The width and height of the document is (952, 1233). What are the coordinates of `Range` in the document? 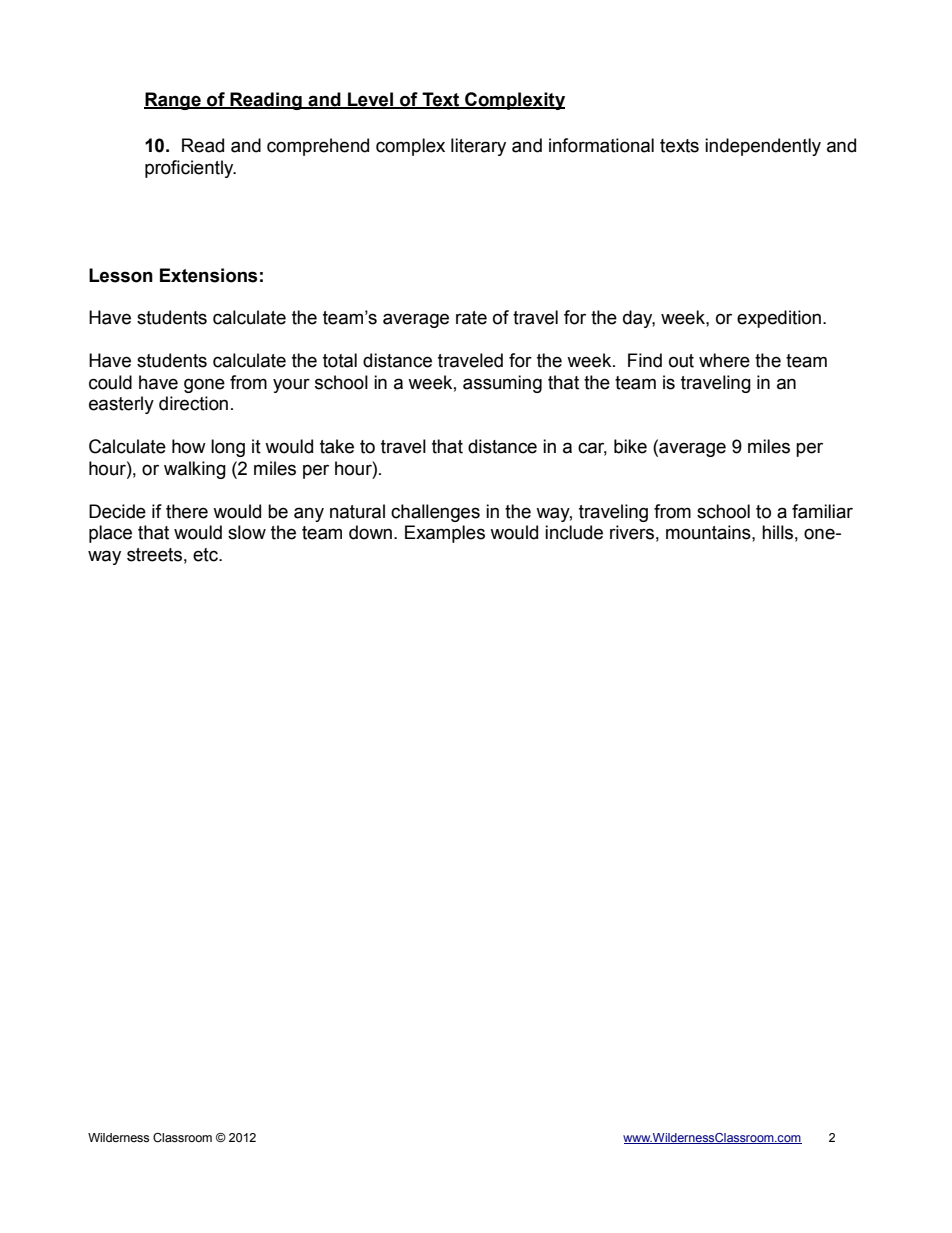 It's located at (173, 101).
